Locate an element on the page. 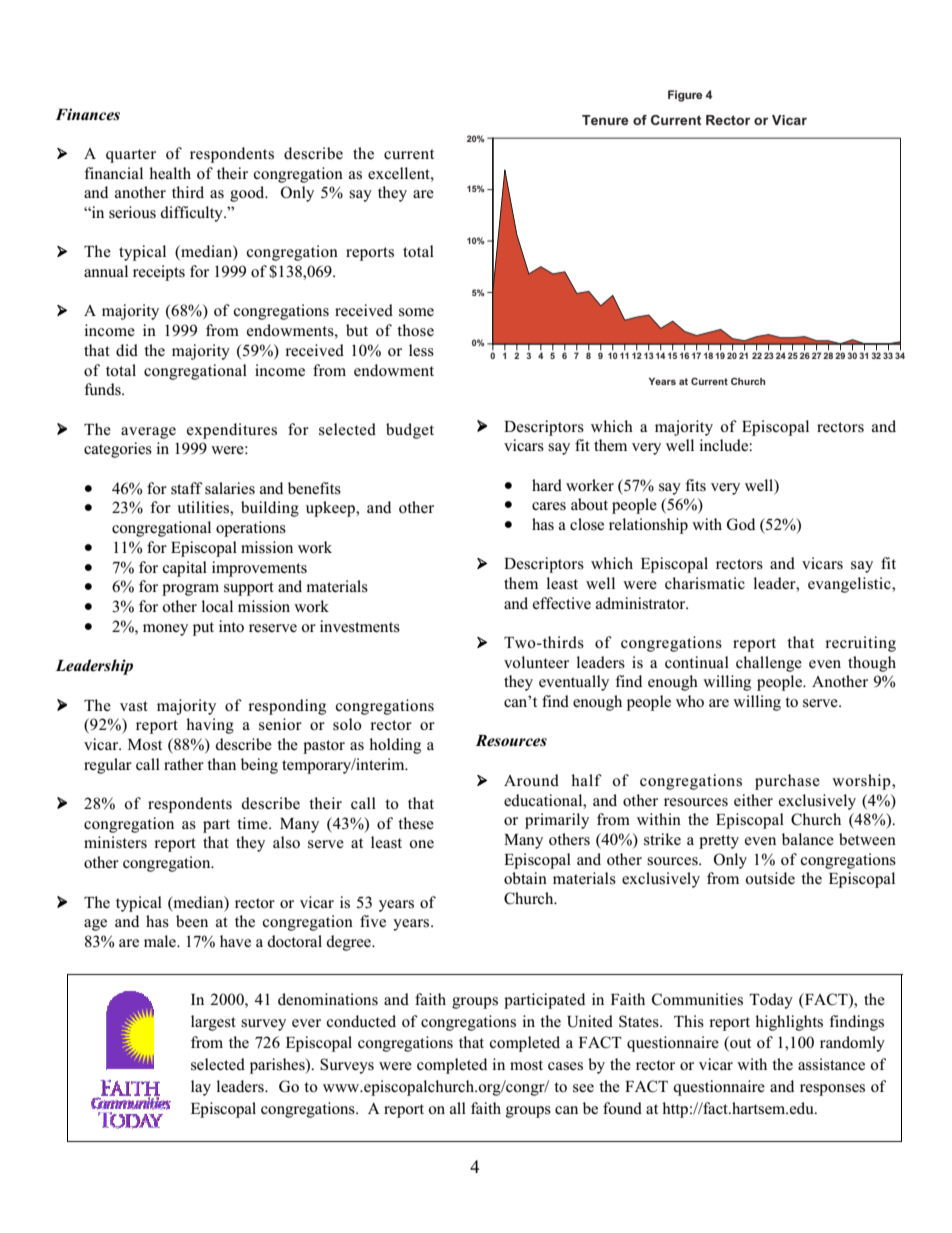 This document has height=1233, width=952. rather is located at coordinates (184, 764).
